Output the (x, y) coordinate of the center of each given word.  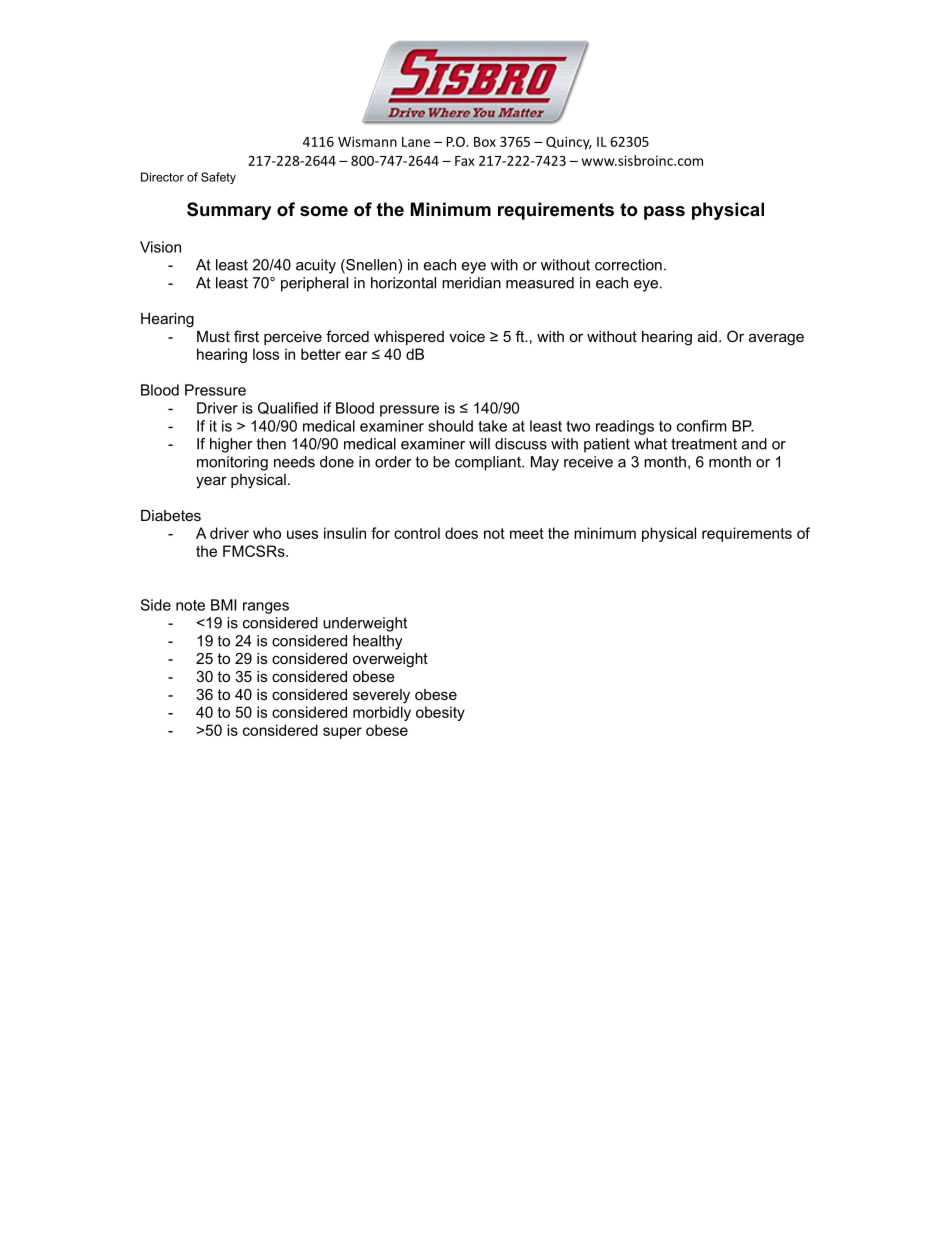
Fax (465, 161)
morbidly (382, 713)
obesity (440, 713)
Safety (218, 178)
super (342, 733)
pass (664, 213)
